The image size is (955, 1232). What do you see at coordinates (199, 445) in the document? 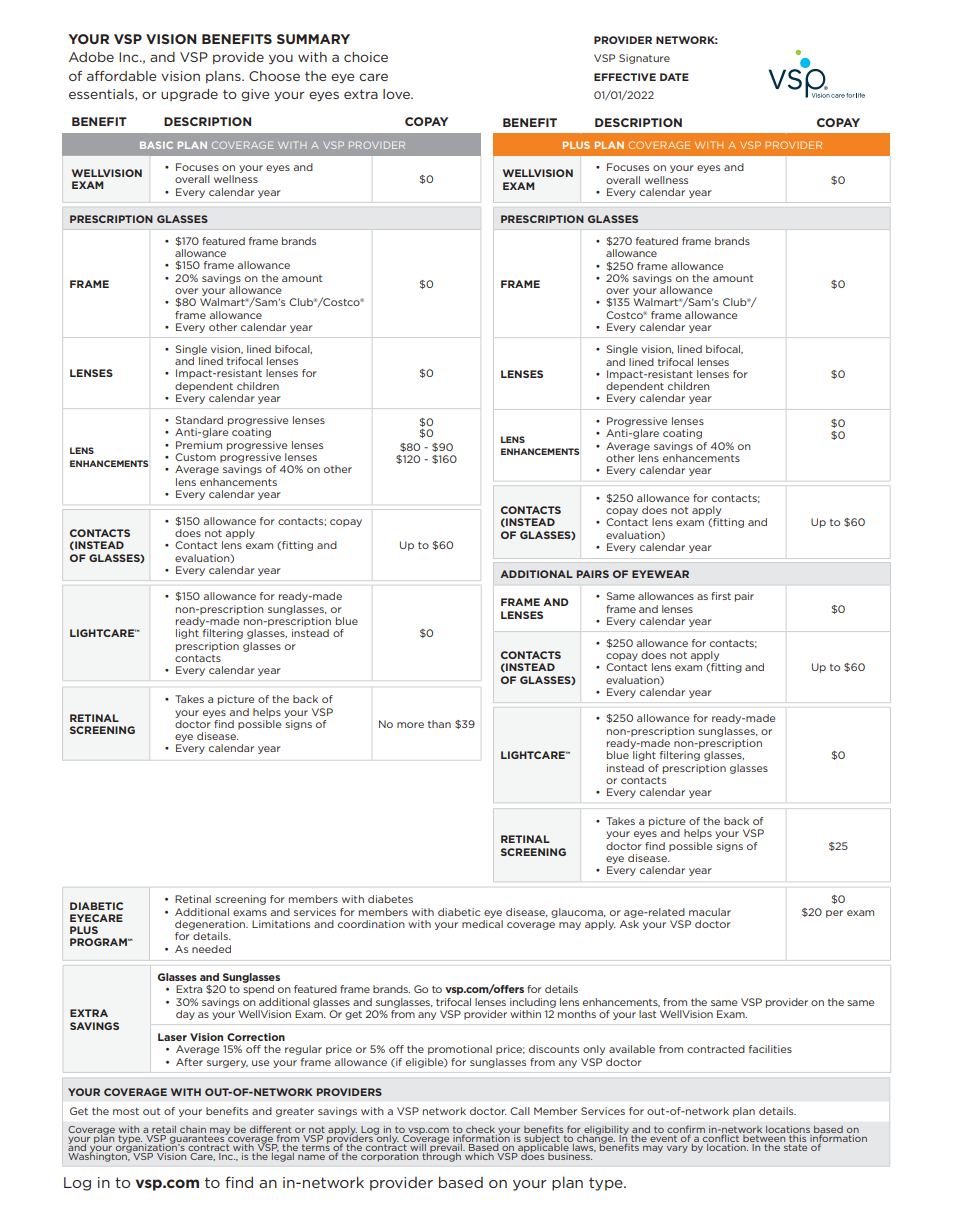
I see `Premium` at bounding box center [199, 445].
